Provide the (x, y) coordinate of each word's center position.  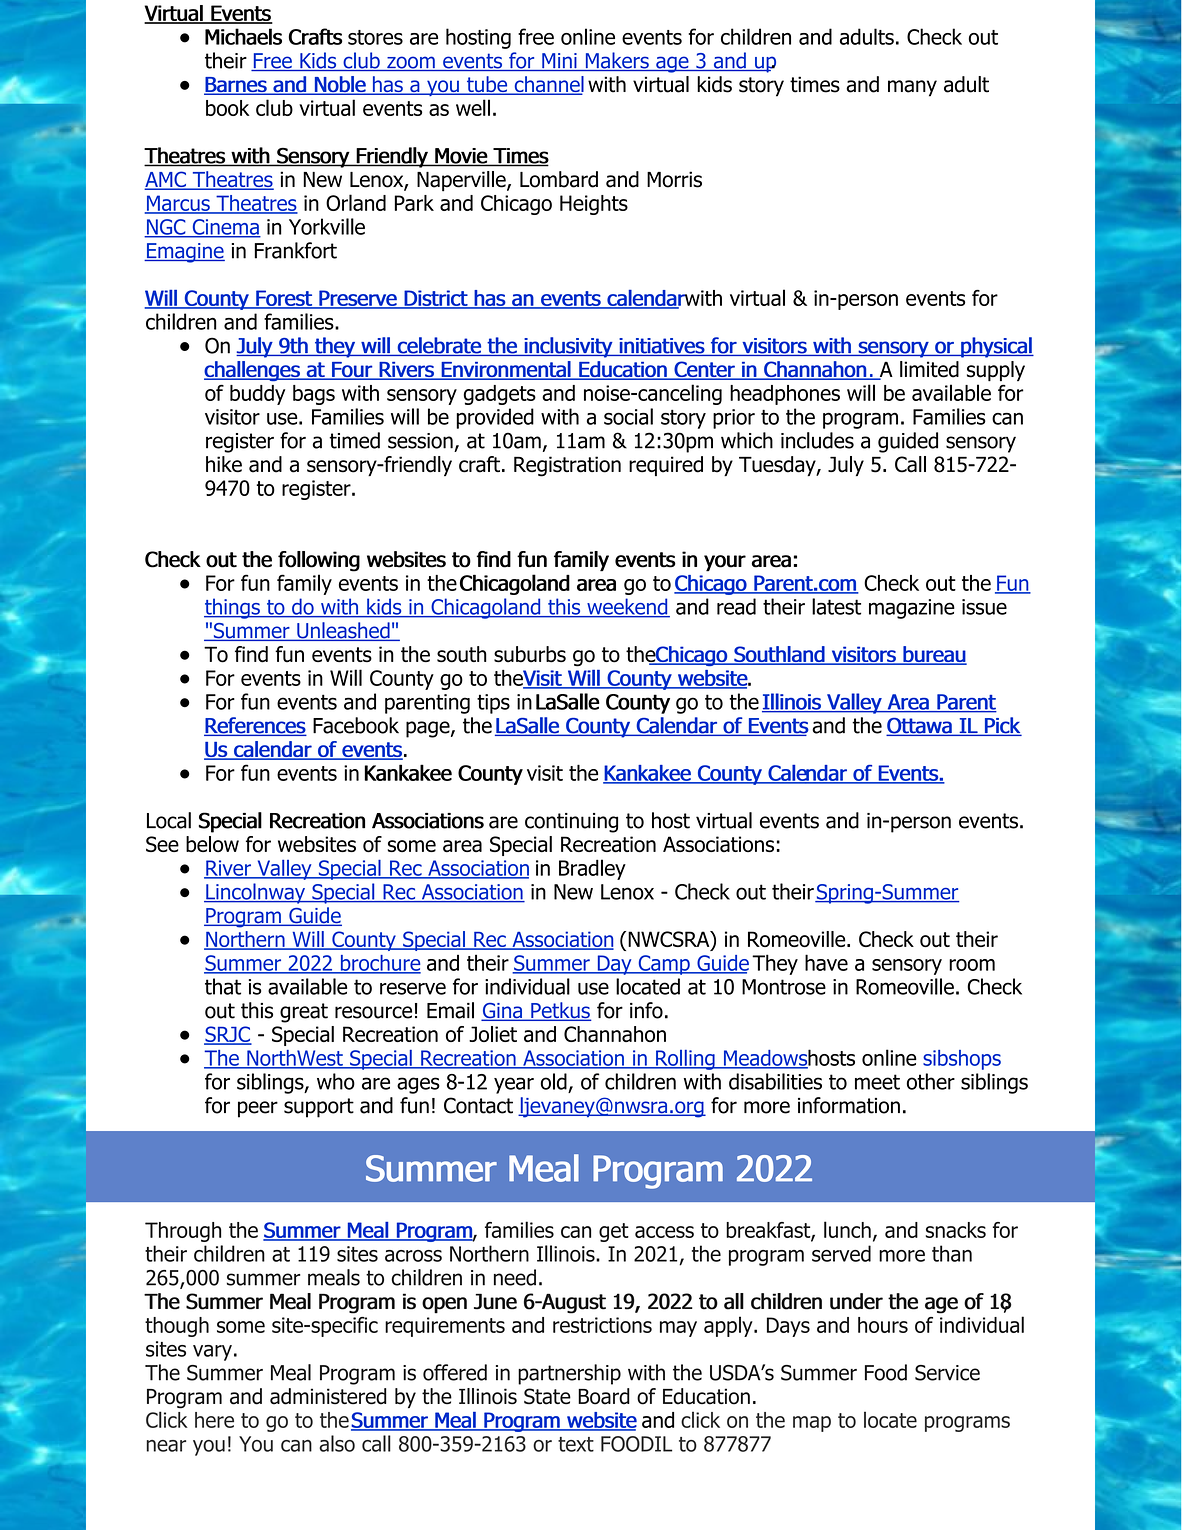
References (255, 726)
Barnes (236, 86)
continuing (571, 823)
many (912, 88)
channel (548, 85)
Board (604, 1396)
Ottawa (919, 727)
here (214, 1420)
